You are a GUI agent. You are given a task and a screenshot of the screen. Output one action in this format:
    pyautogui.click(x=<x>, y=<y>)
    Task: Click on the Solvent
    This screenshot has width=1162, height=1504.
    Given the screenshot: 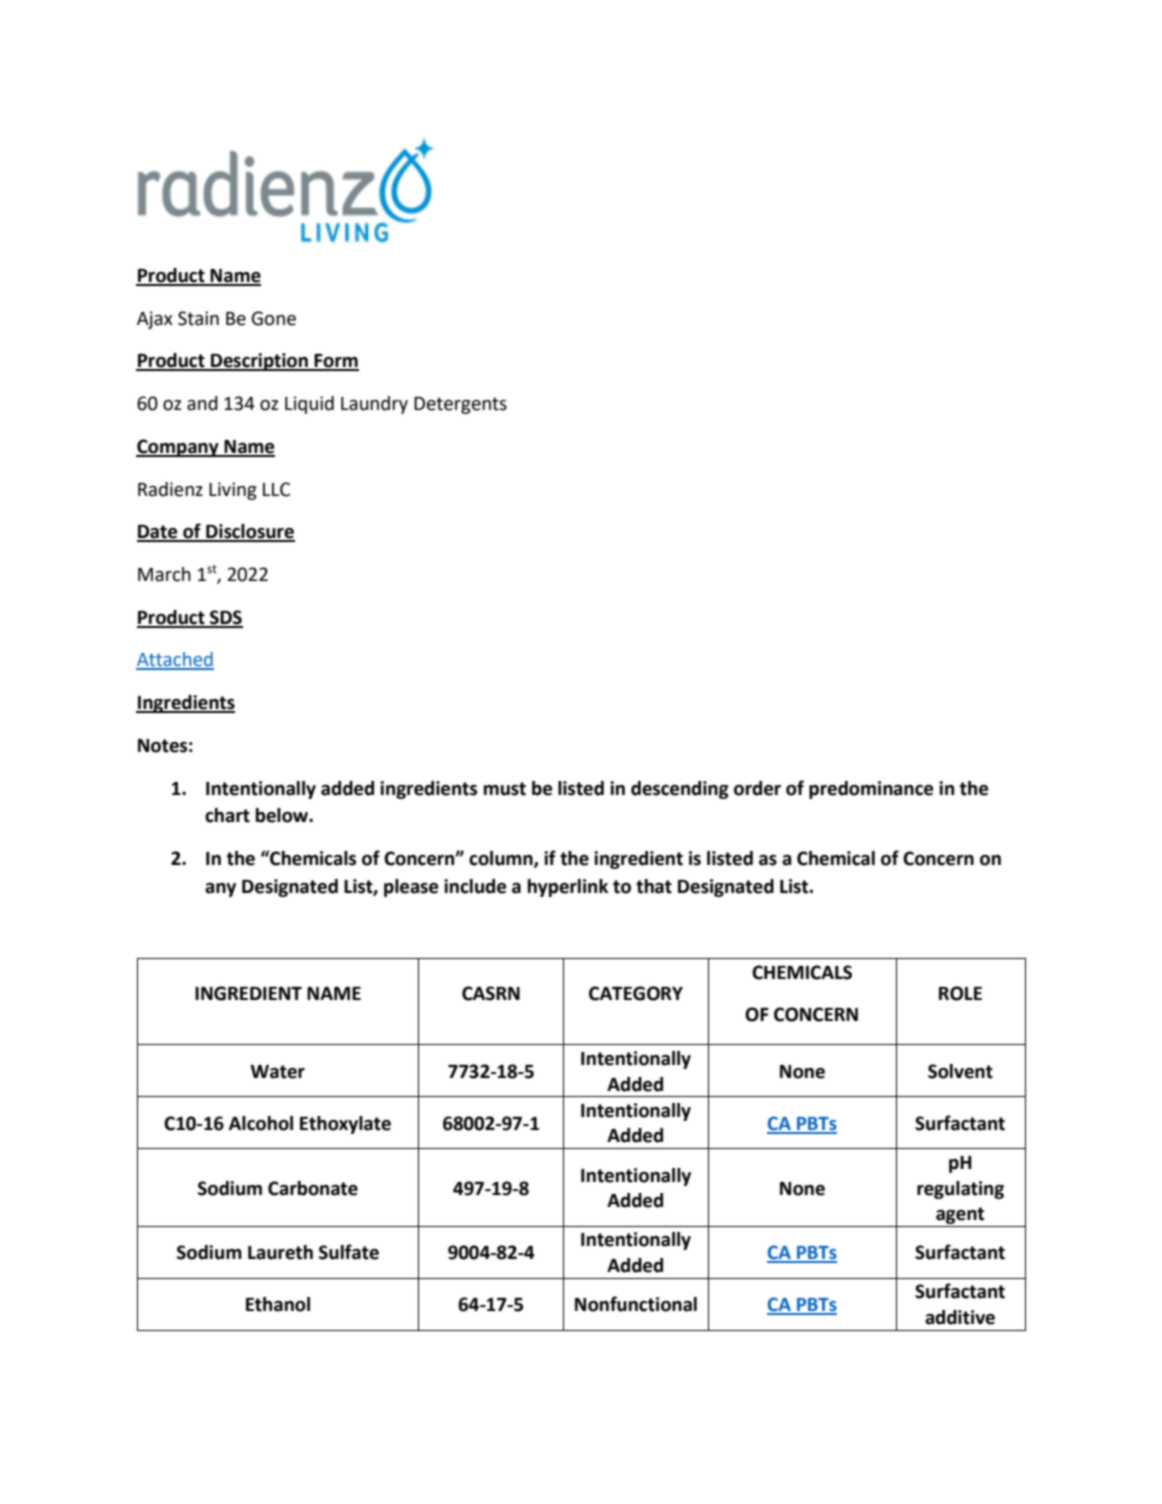 What is the action you would take?
    pyautogui.click(x=960, y=1071)
